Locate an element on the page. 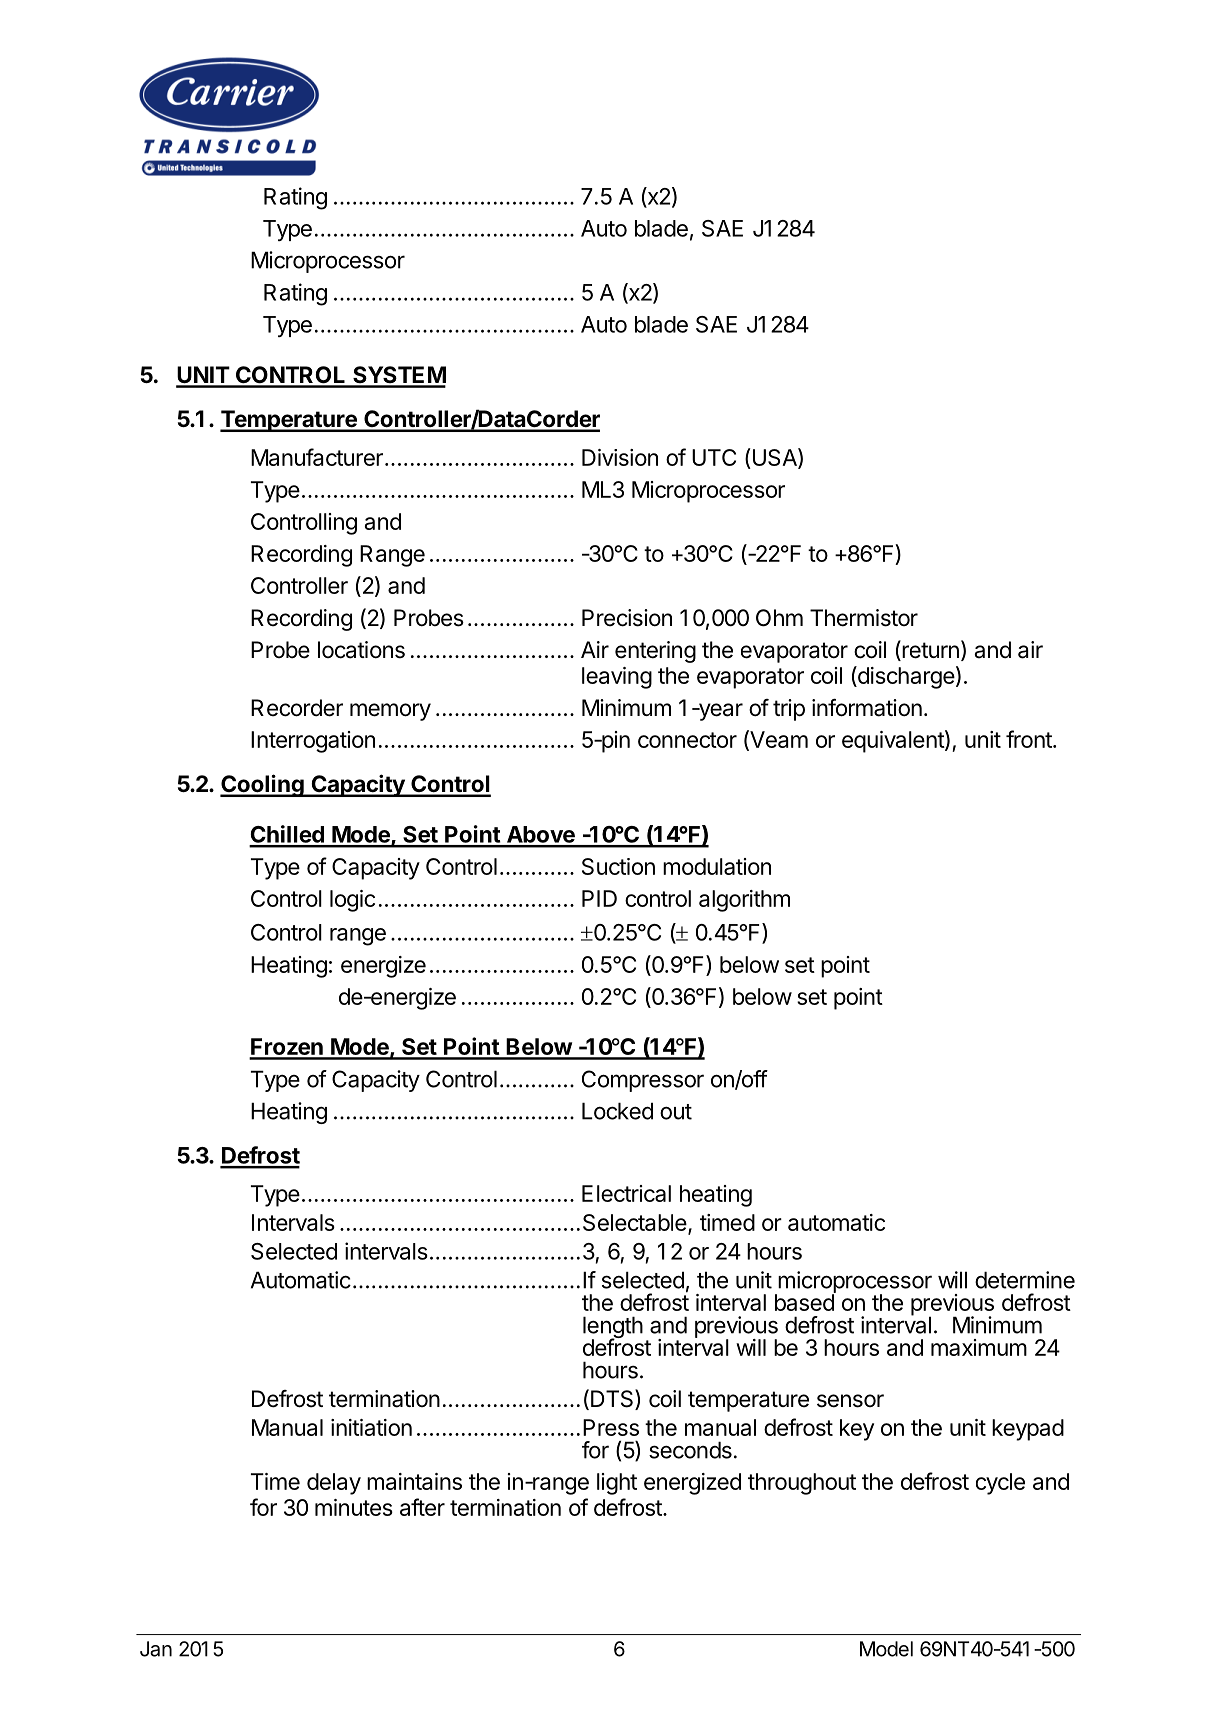  Manufacturer is located at coordinates (317, 457).
